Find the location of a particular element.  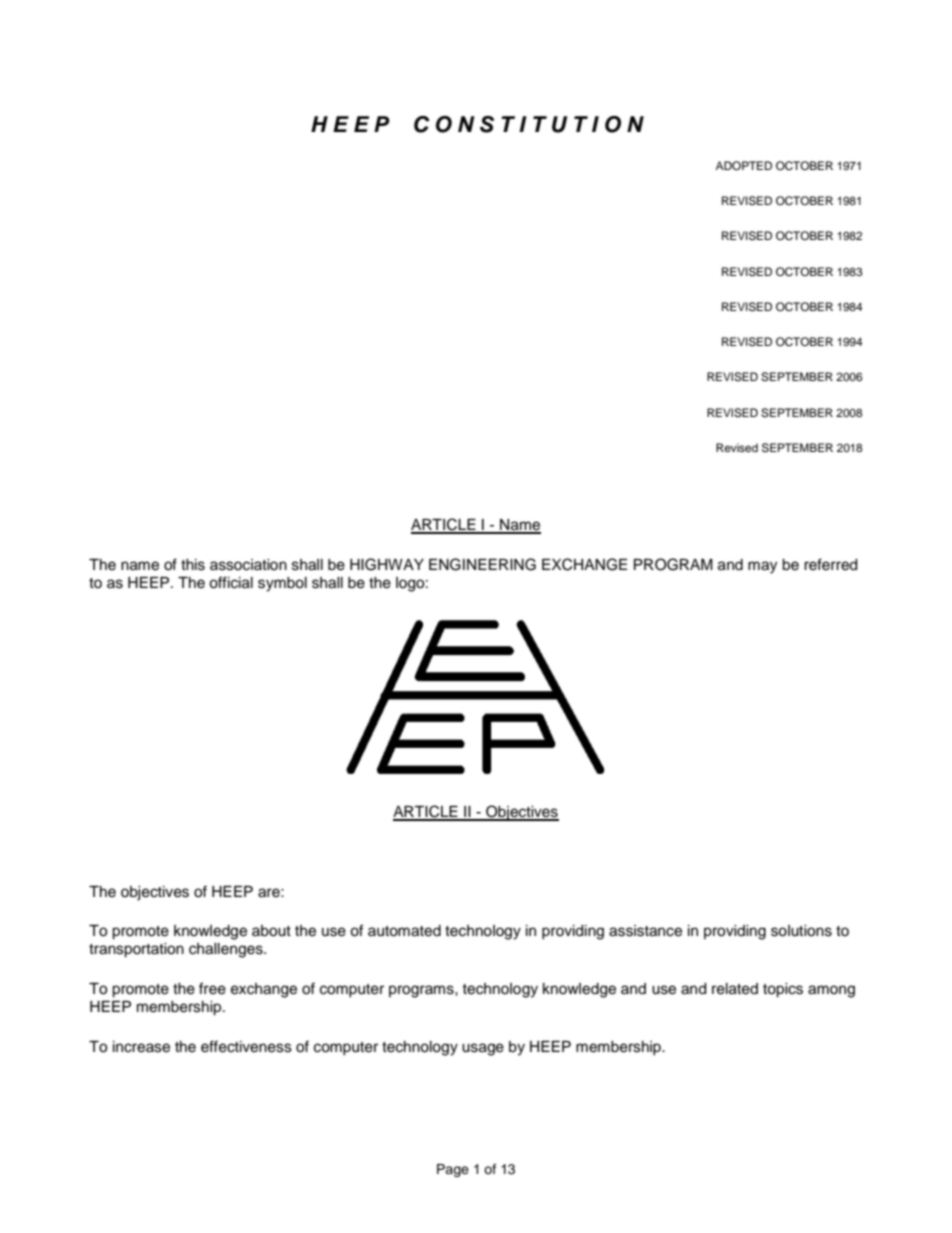

official is located at coordinates (231, 582).
